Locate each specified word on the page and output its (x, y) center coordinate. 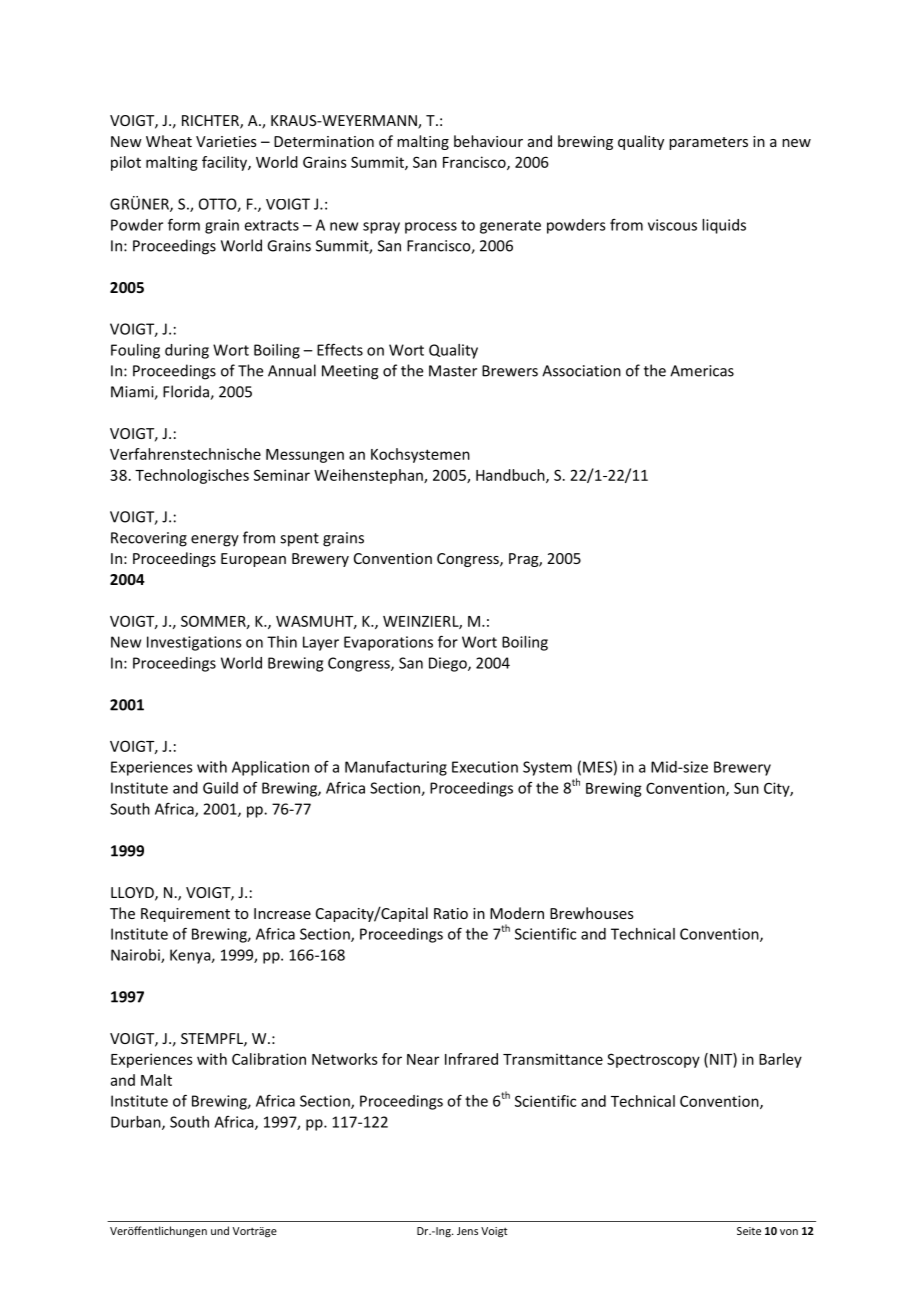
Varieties (226, 141)
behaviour (488, 141)
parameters (708, 143)
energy (215, 541)
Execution (485, 767)
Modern (517, 913)
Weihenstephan (369, 476)
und (220, 1230)
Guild (220, 788)
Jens (467, 1231)
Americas (702, 371)
